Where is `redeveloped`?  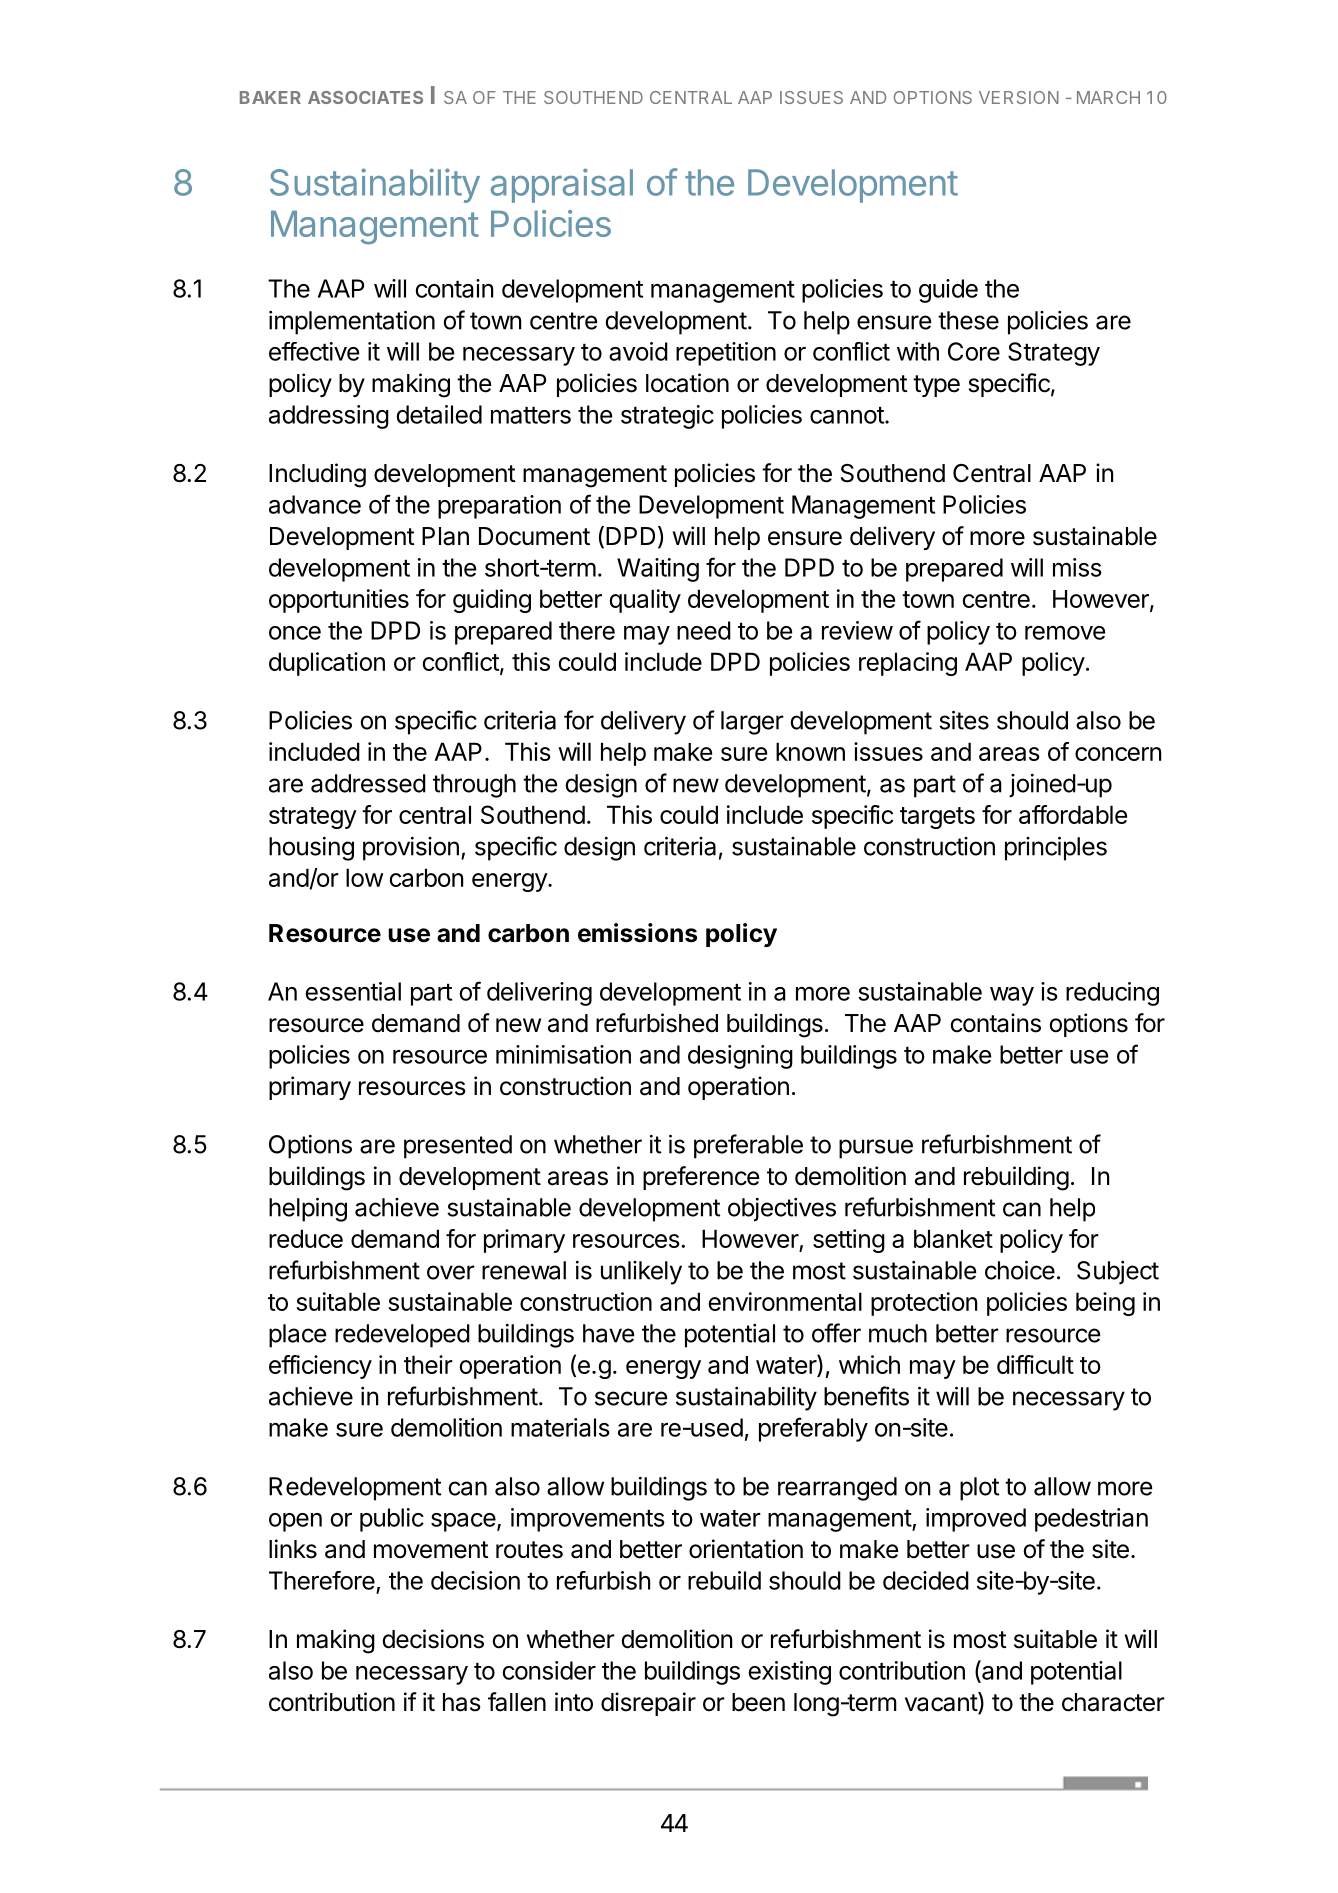
redeveloped is located at coordinates (402, 1336).
